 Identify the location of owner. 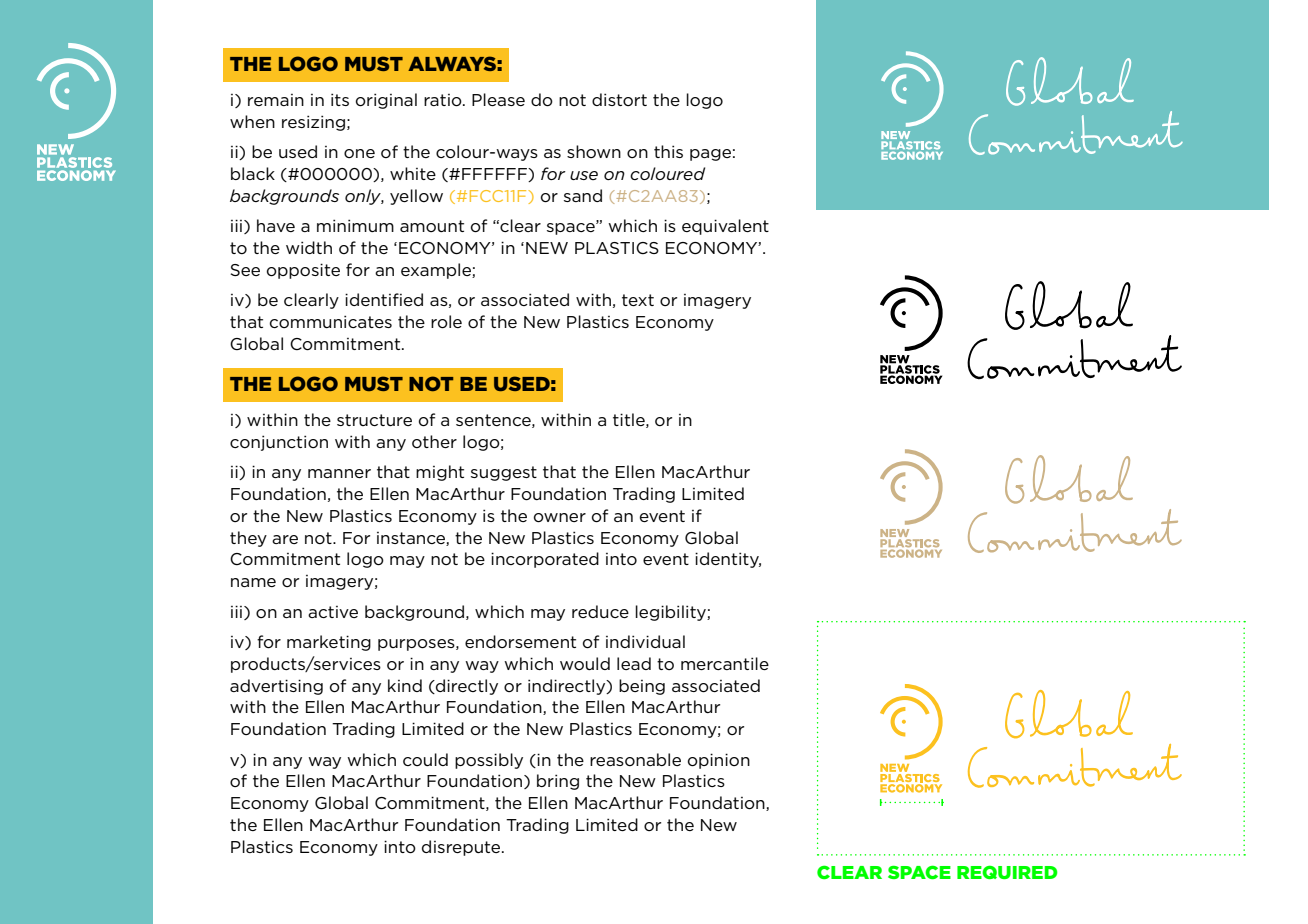
(560, 518).
